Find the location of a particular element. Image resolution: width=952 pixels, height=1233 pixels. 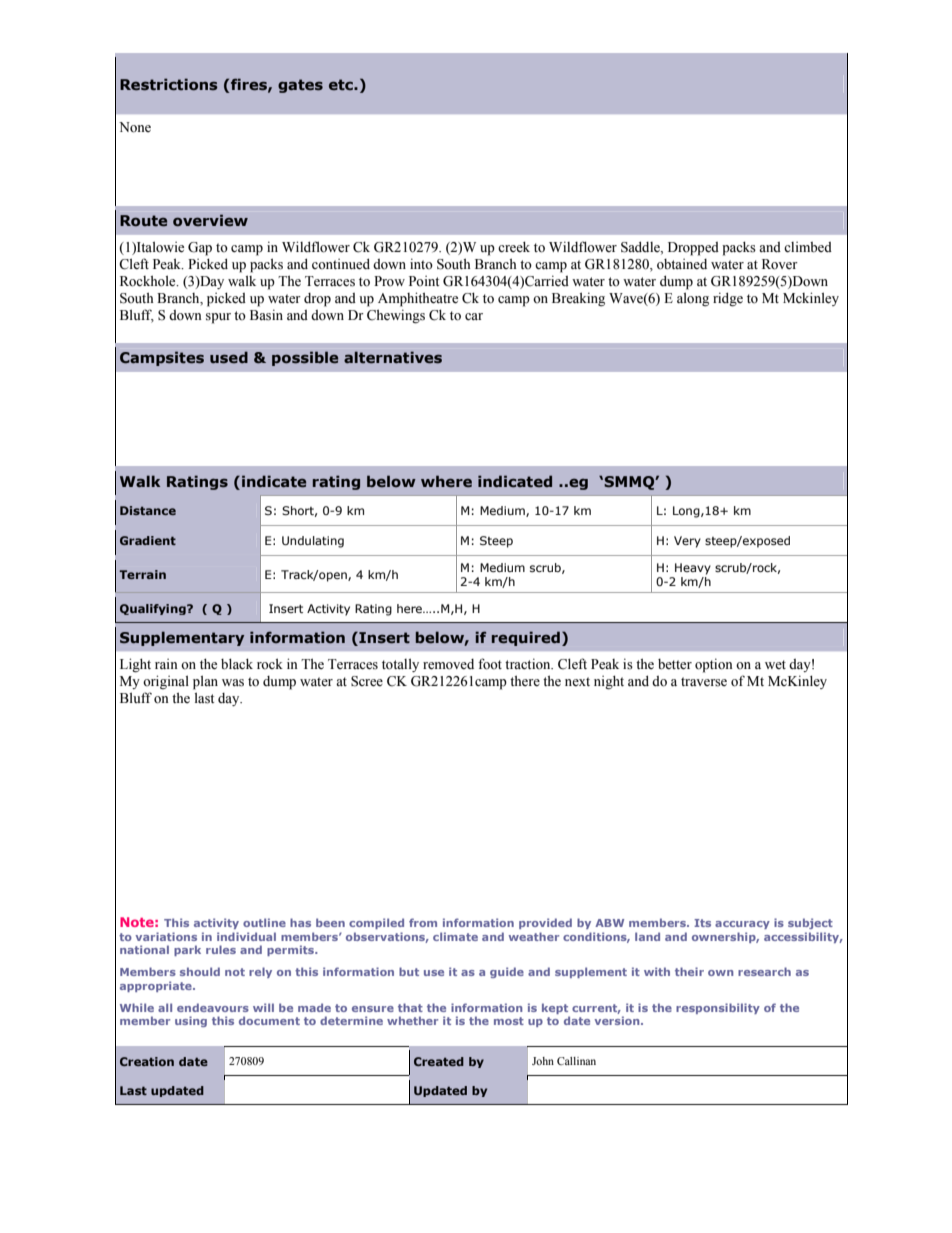

using is located at coordinates (191, 1021).
